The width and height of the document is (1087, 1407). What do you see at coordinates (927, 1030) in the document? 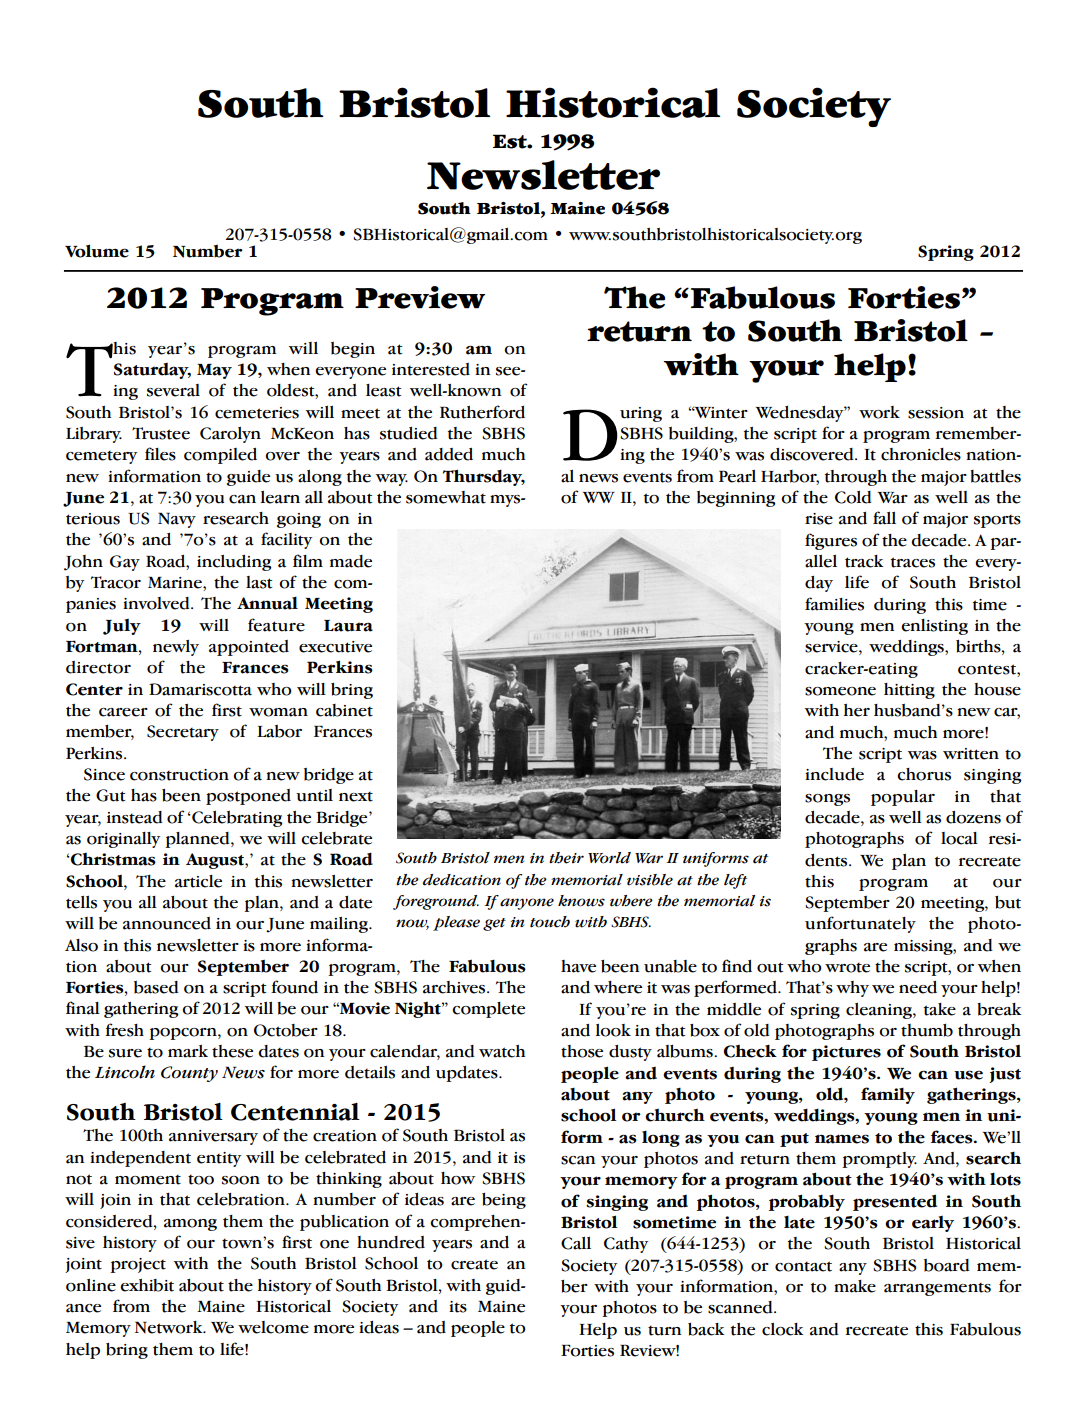
I see `thumb` at bounding box center [927, 1030].
